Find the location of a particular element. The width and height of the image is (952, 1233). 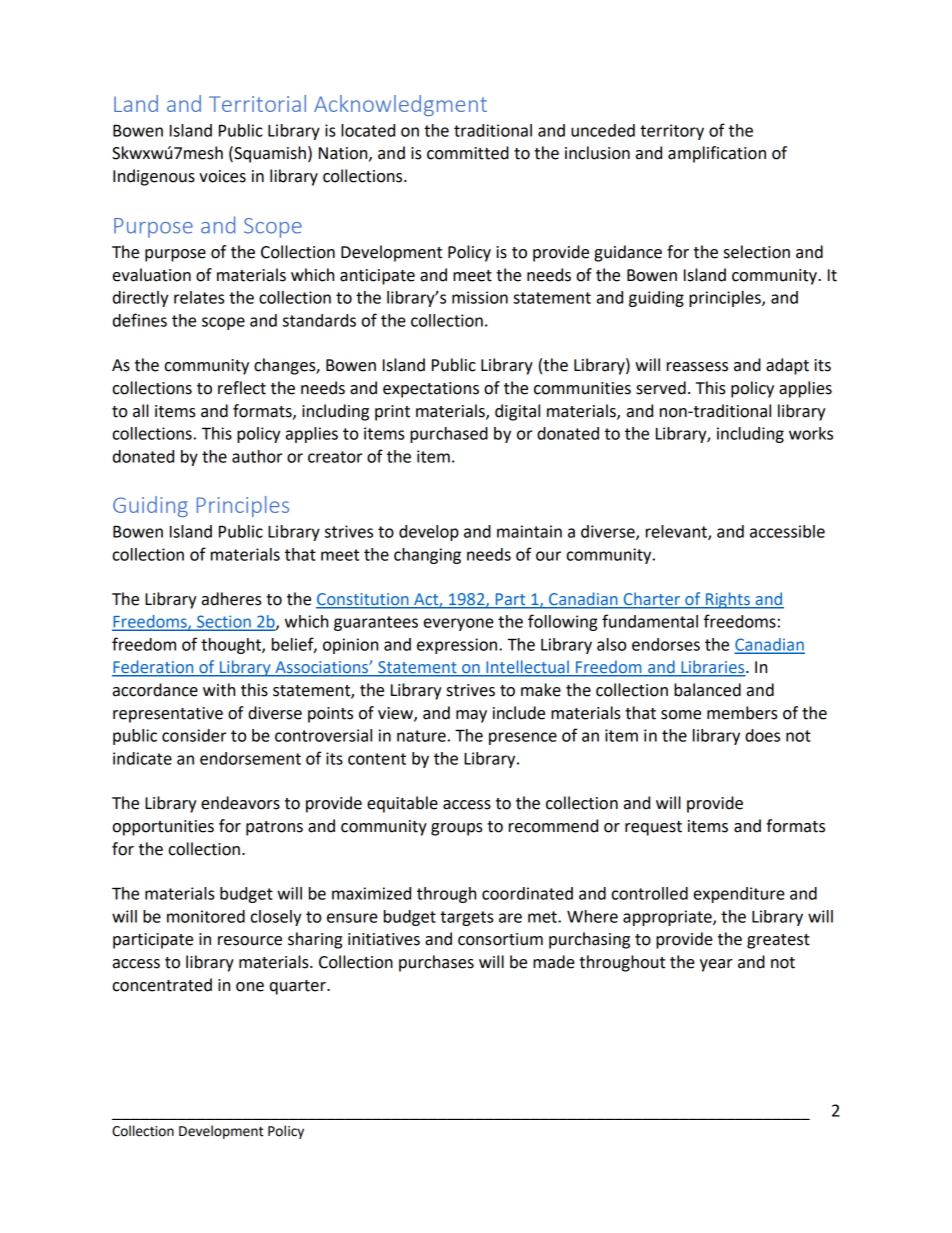

Territorial is located at coordinates (257, 103).
